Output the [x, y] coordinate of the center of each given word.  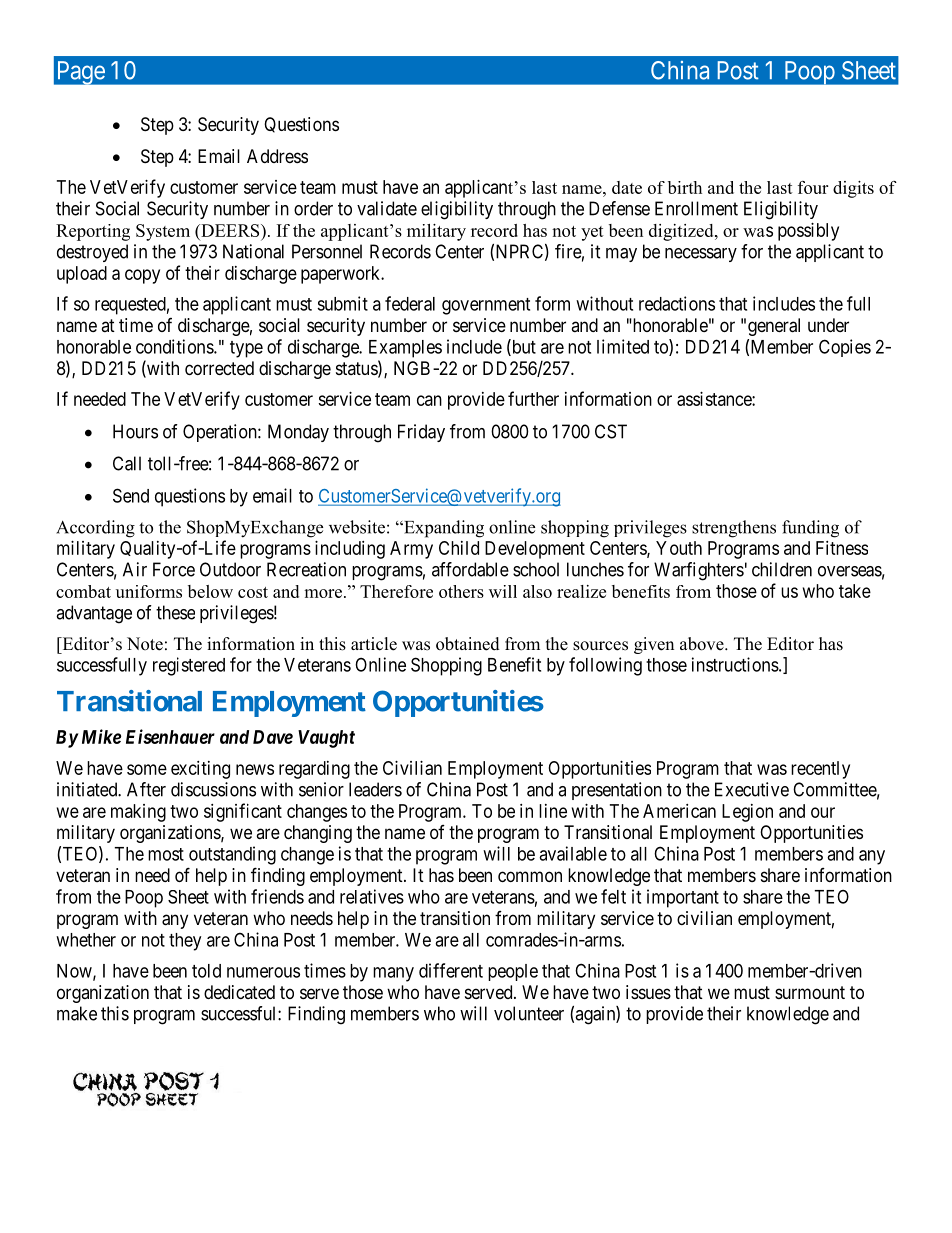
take [855, 591]
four [813, 187]
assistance [715, 399]
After [146, 789]
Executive [752, 789]
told [206, 971]
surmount [810, 992]
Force [174, 569]
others [461, 591]
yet [592, 233]
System [163, 232]
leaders [375, 789]
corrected [219, 368]
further [533, 398]
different [451, 970]
